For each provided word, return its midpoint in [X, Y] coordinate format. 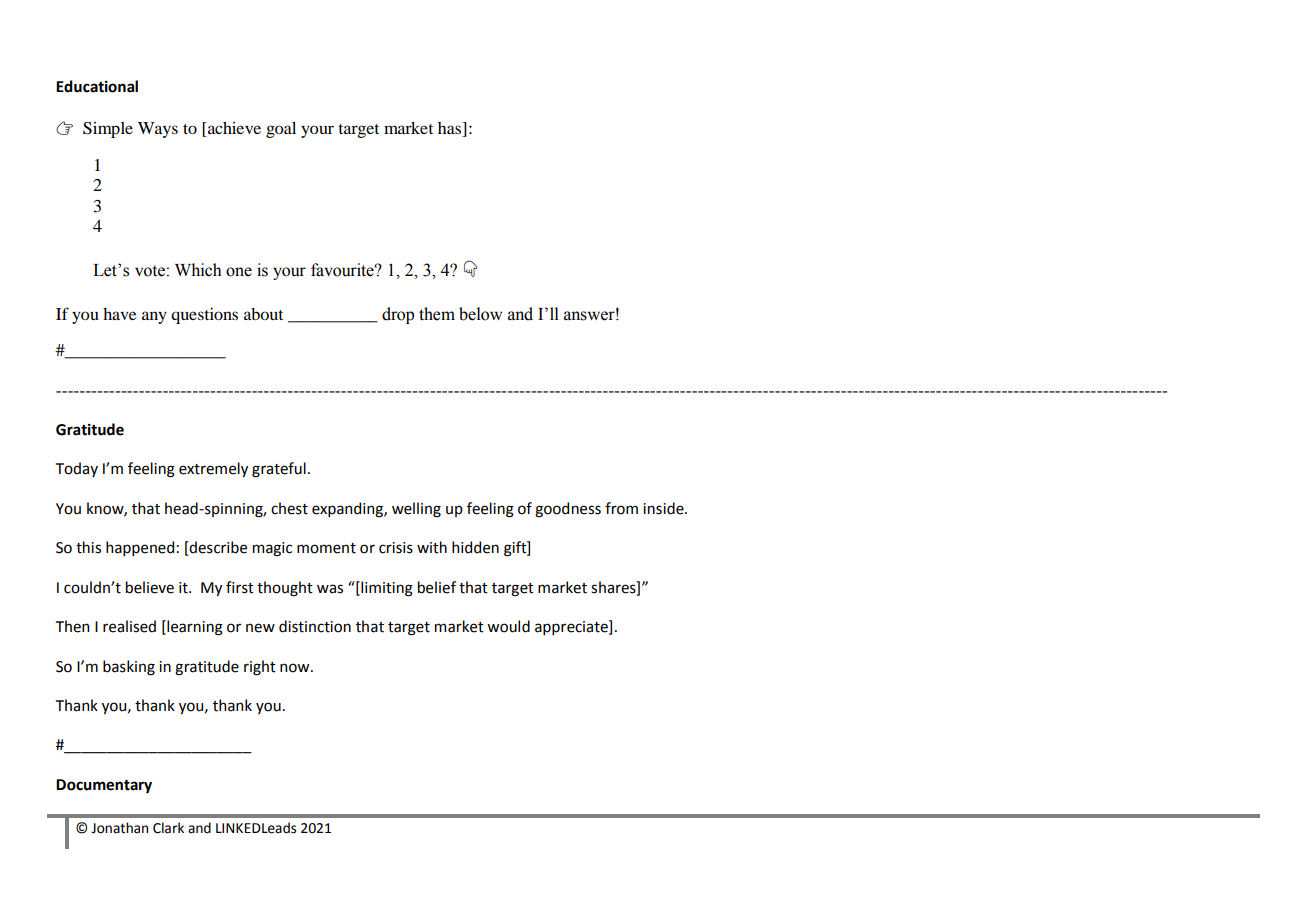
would [508, 626]
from [621, 508]
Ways [158, 130]
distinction [315, 626]
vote [150, 271]
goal [281, 130]
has [450, 129]
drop [398, 315]
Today [77, 469]
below [480, 314]
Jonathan [119, 828]
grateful [279, 470]
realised [129, 626]
